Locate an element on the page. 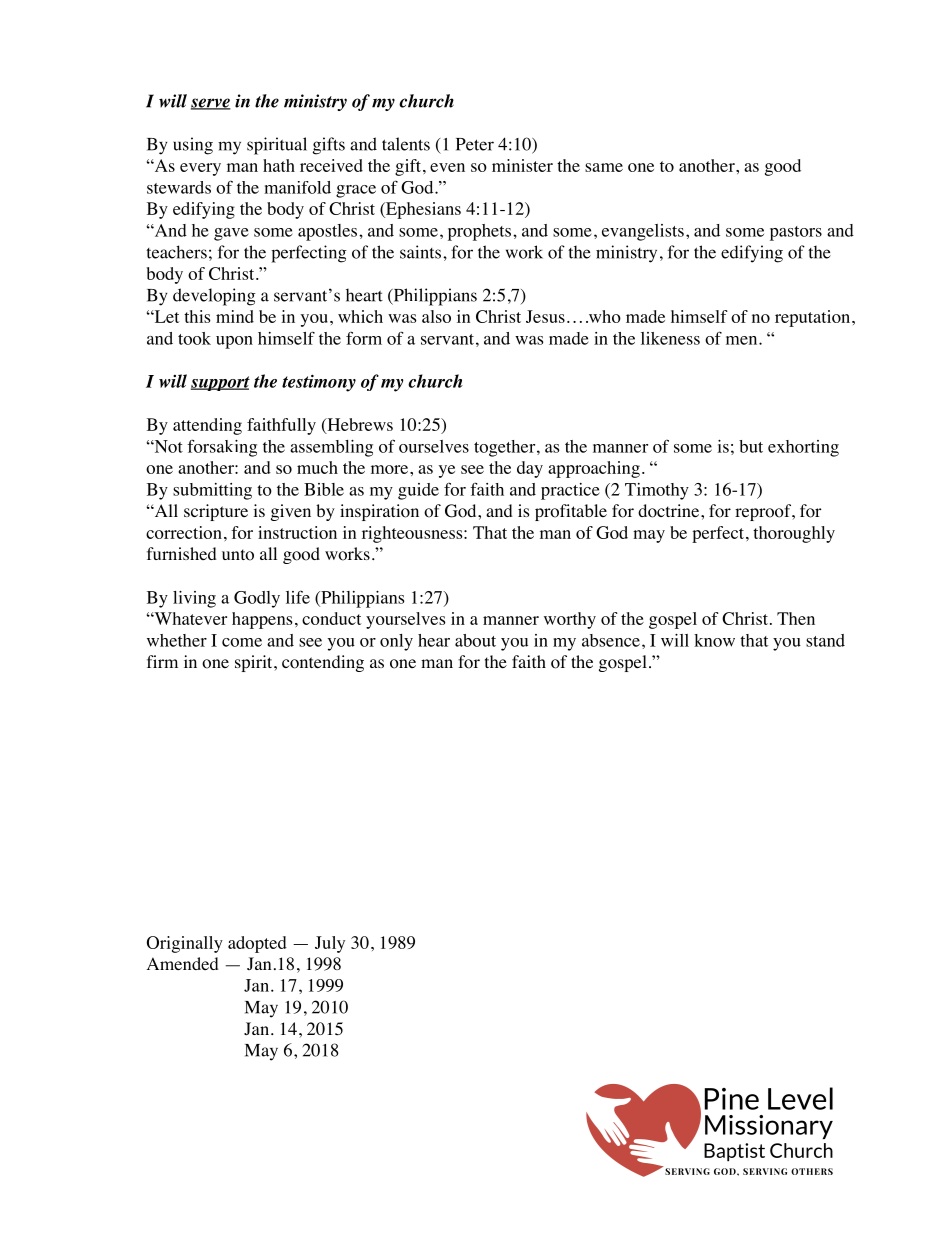 The height and width of the page is (1233, 952). day is located at coordinates (530, 469).
